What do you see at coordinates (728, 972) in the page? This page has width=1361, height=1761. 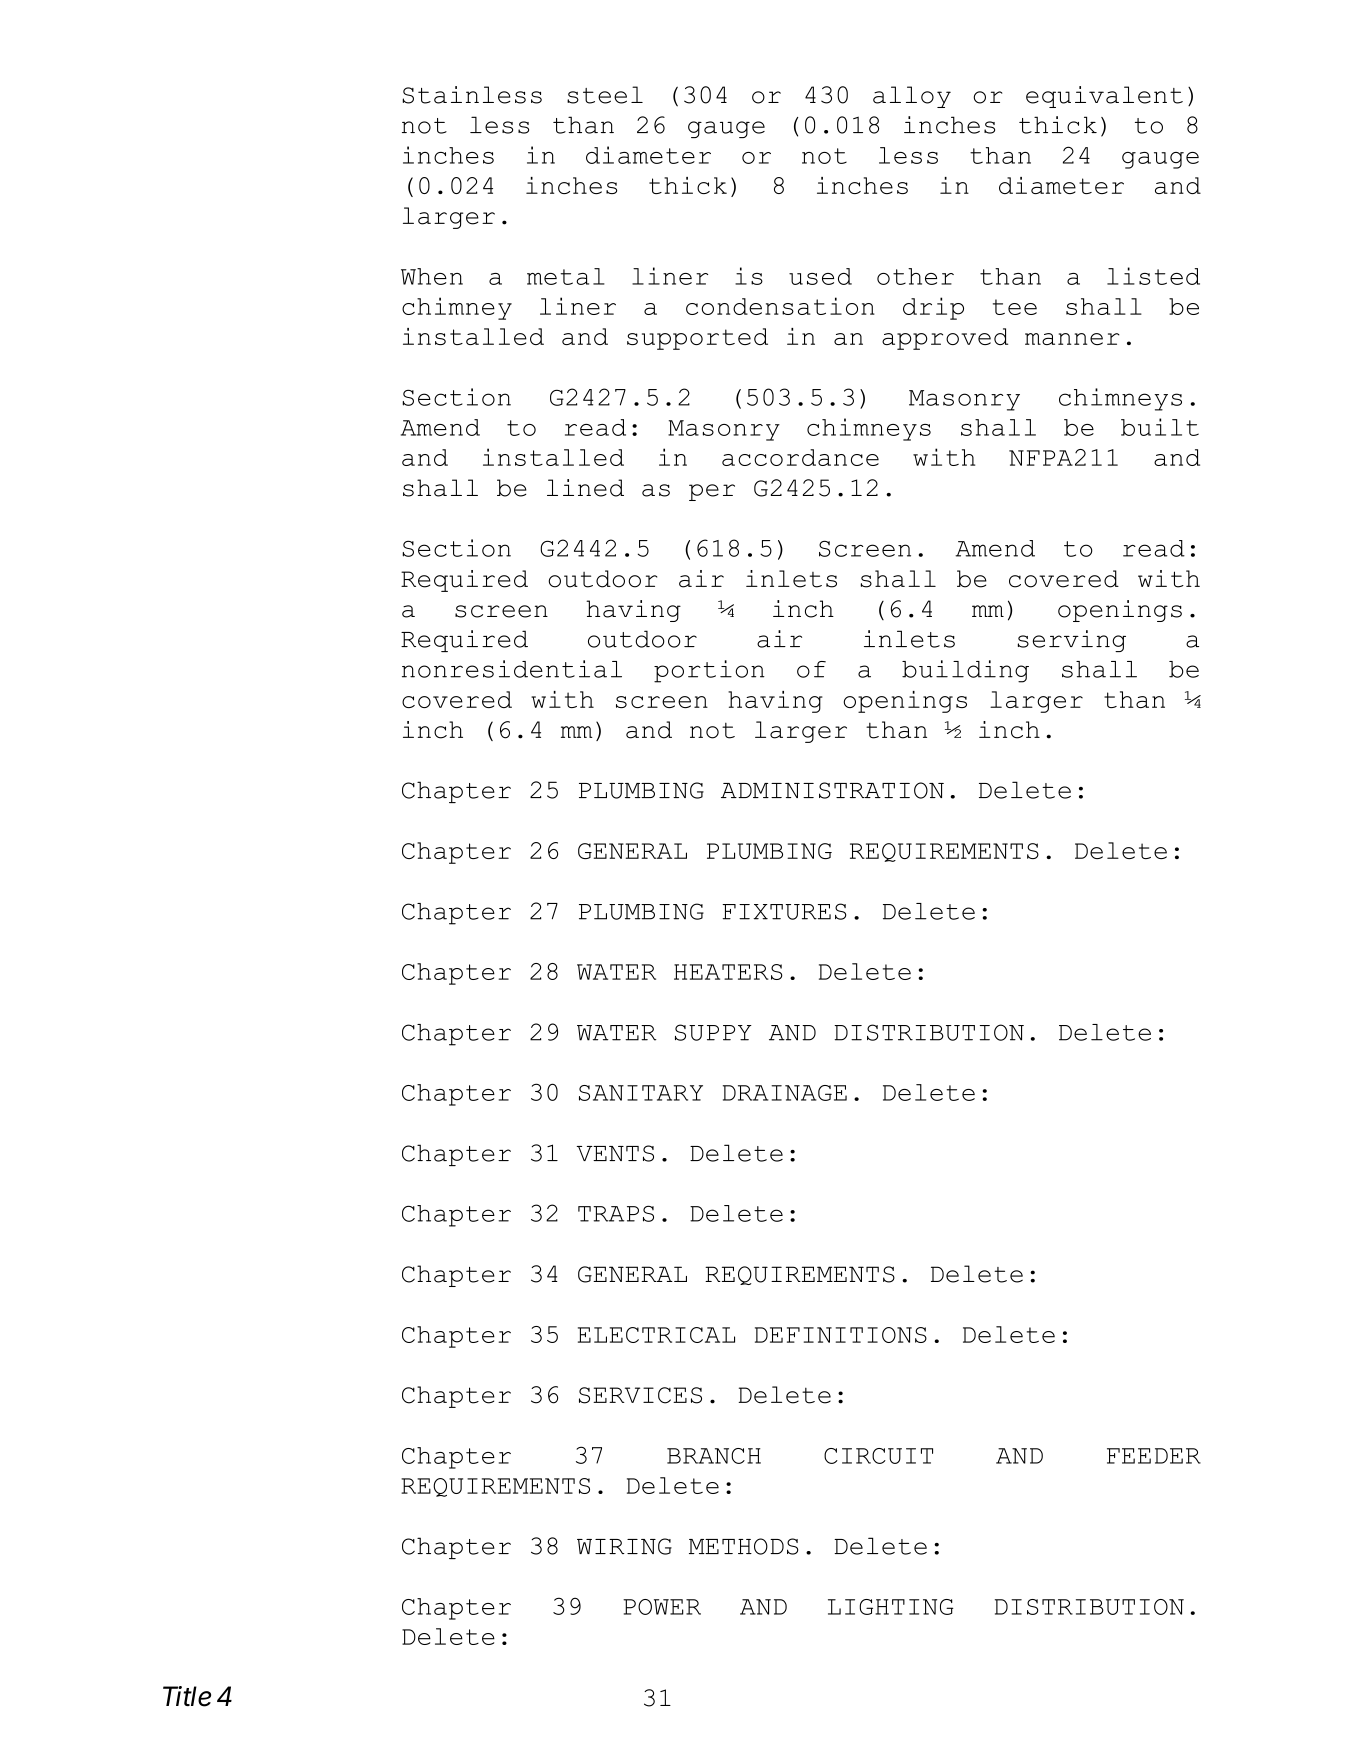 I see `HEATERS` at bounding box center [728, 972].
